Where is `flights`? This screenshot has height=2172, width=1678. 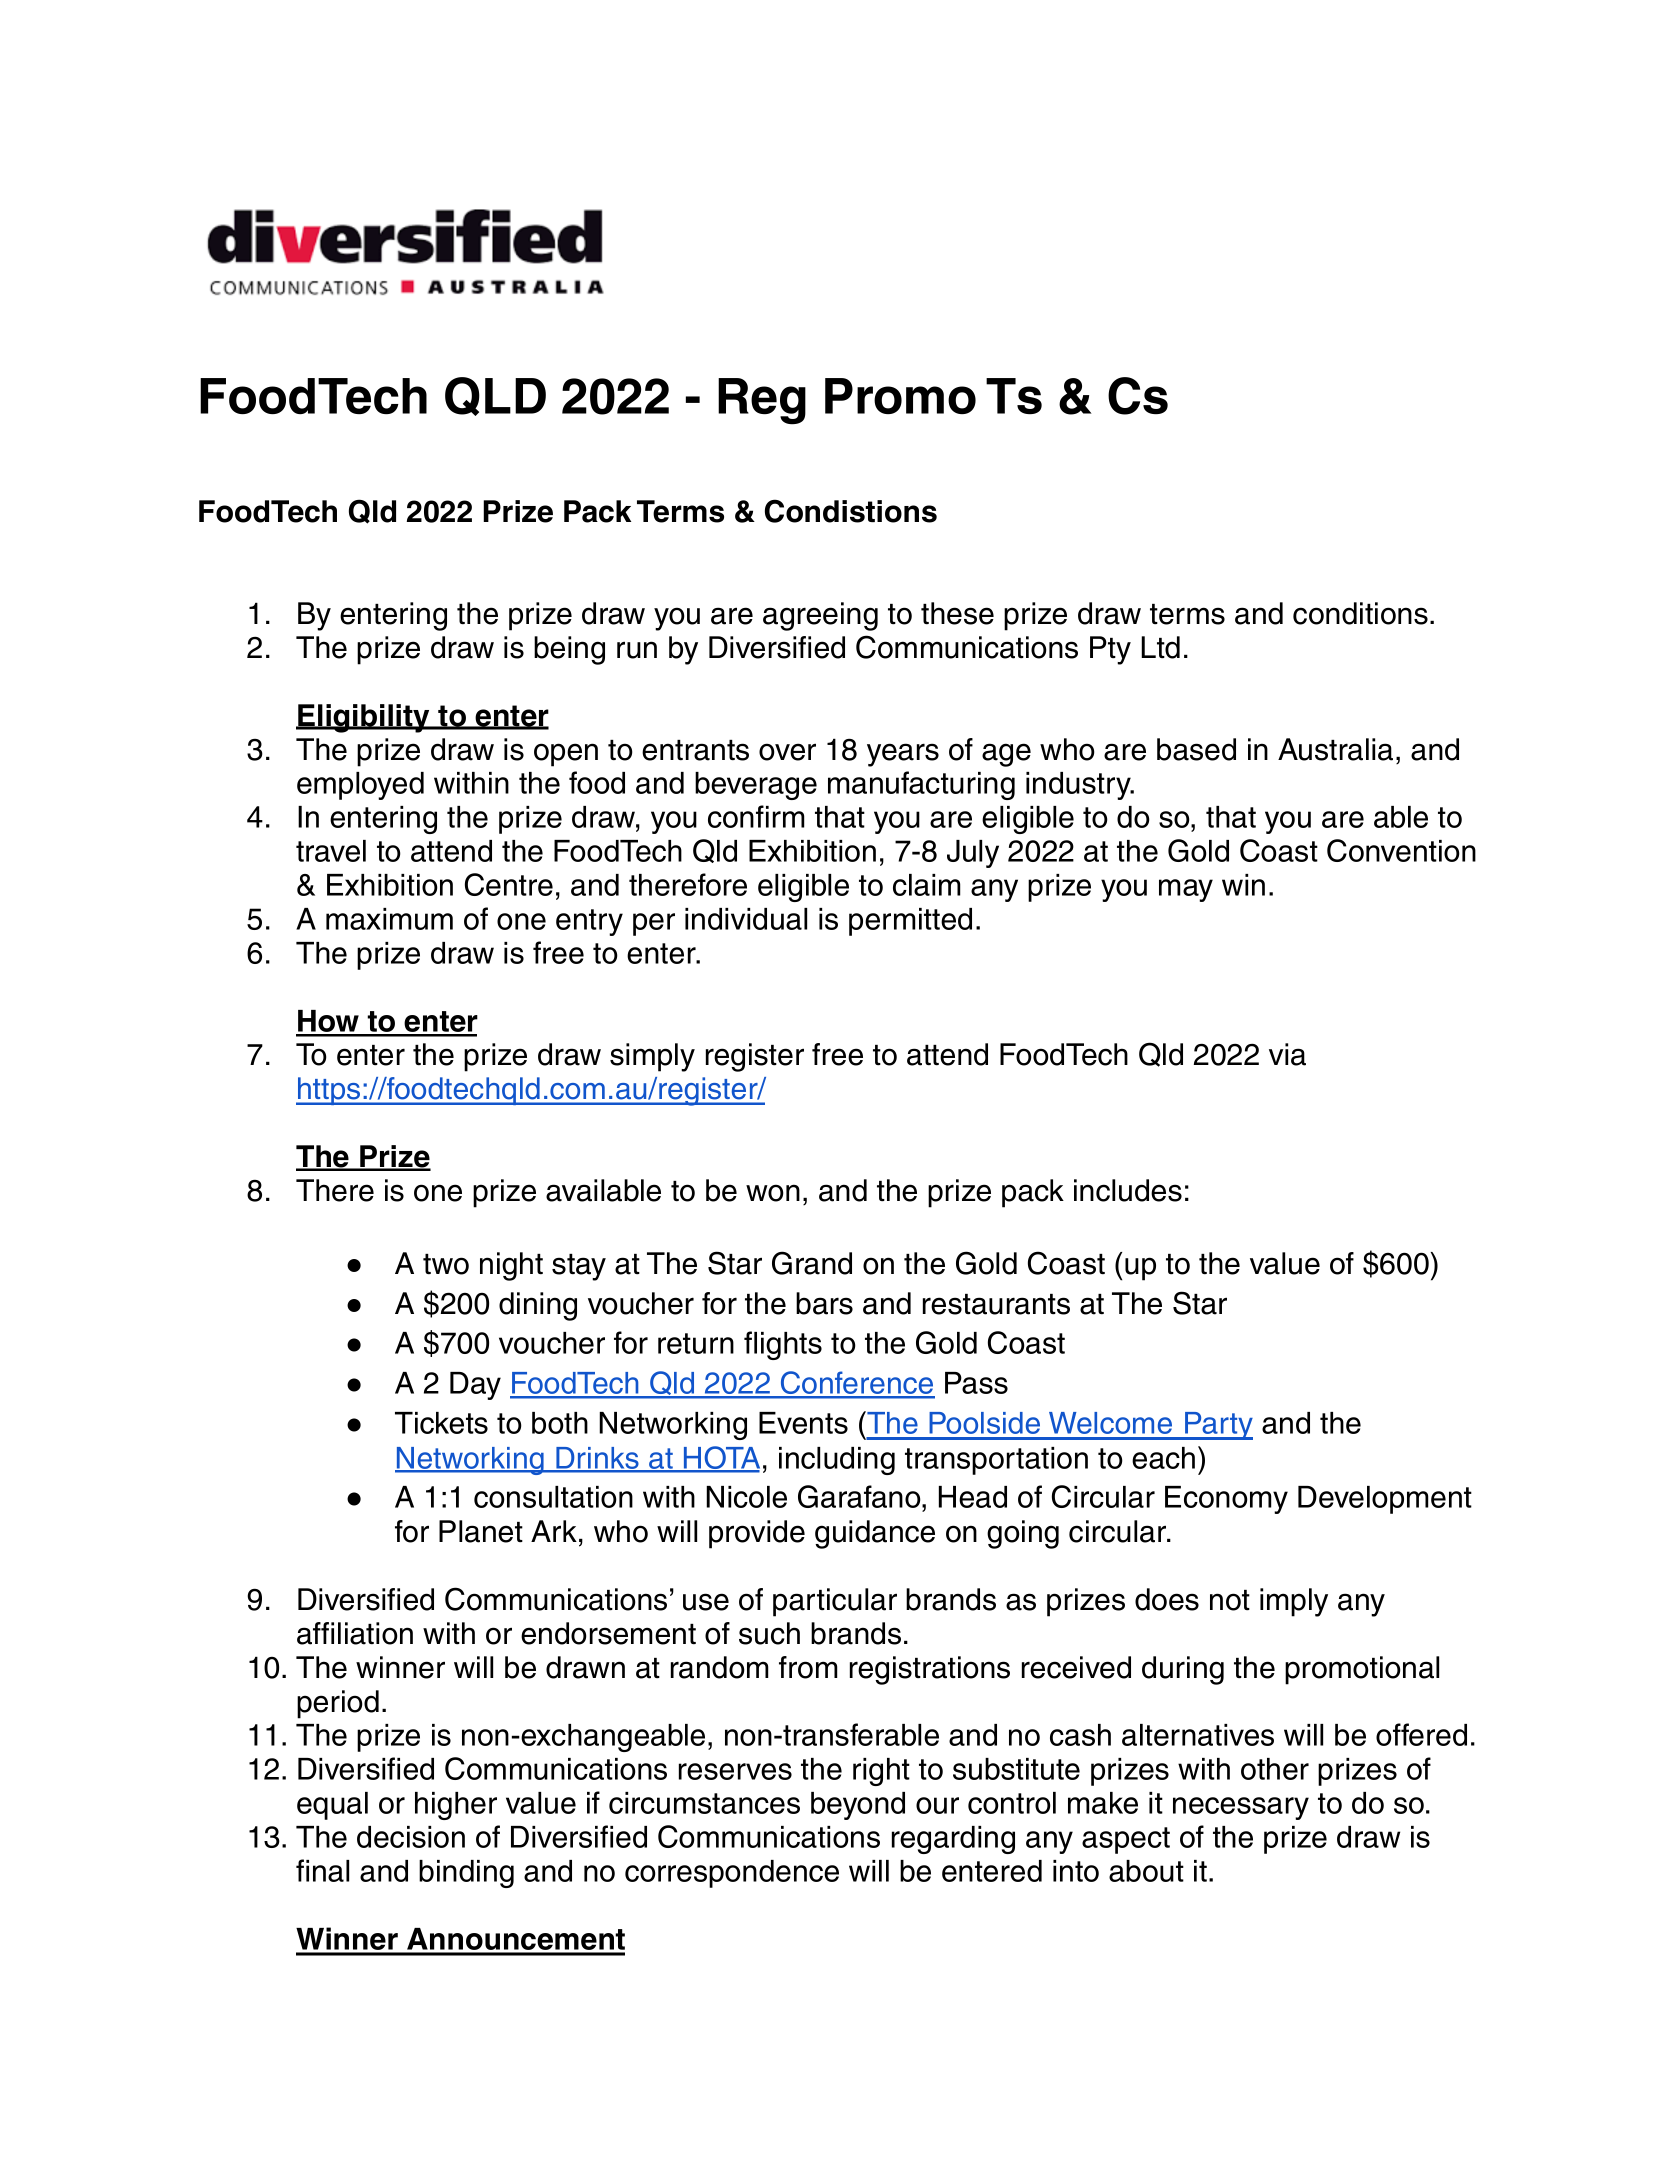 flights is located at coordinates (783, 1345).
